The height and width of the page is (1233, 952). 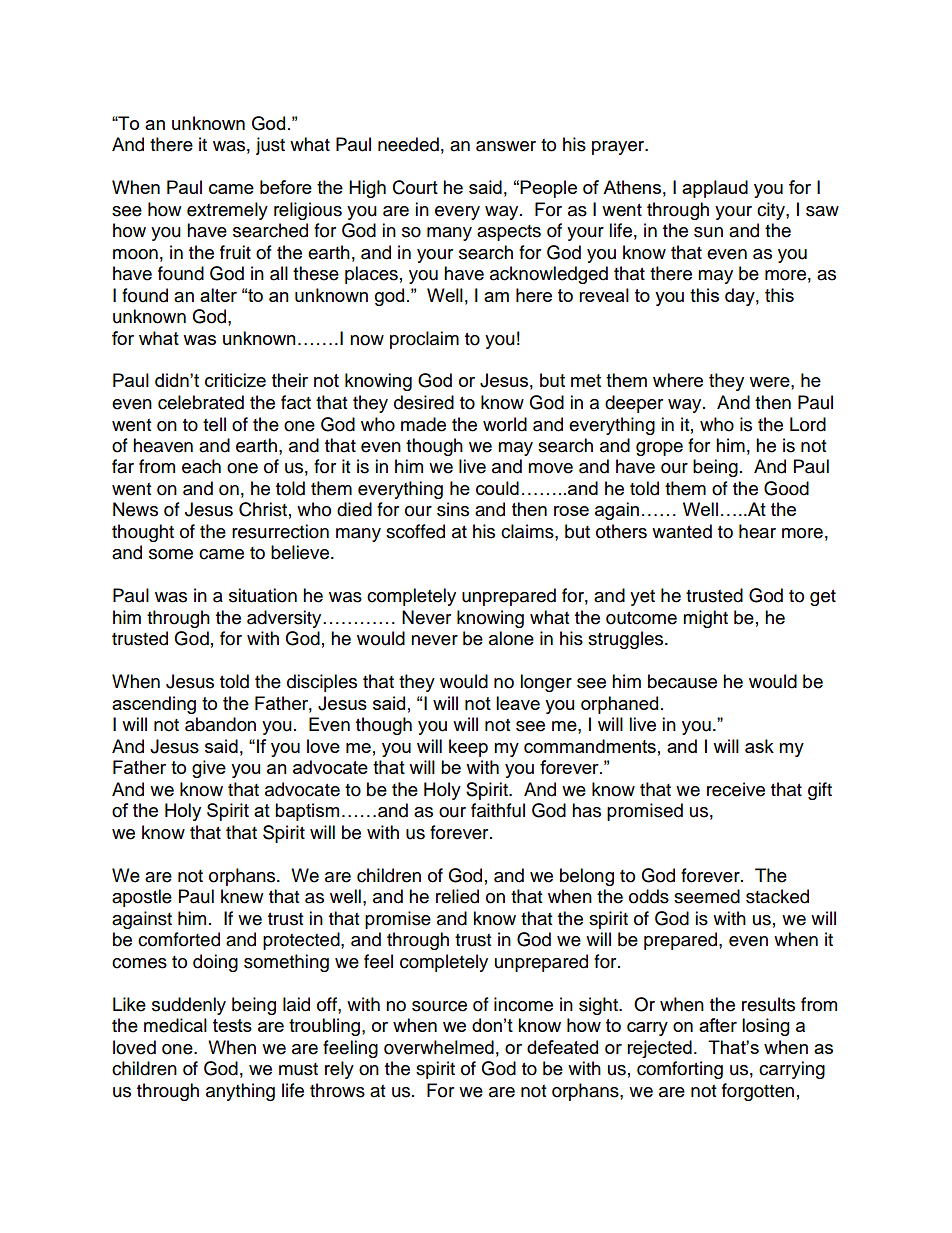 I want to click on might, so click(x=705, y=619).
